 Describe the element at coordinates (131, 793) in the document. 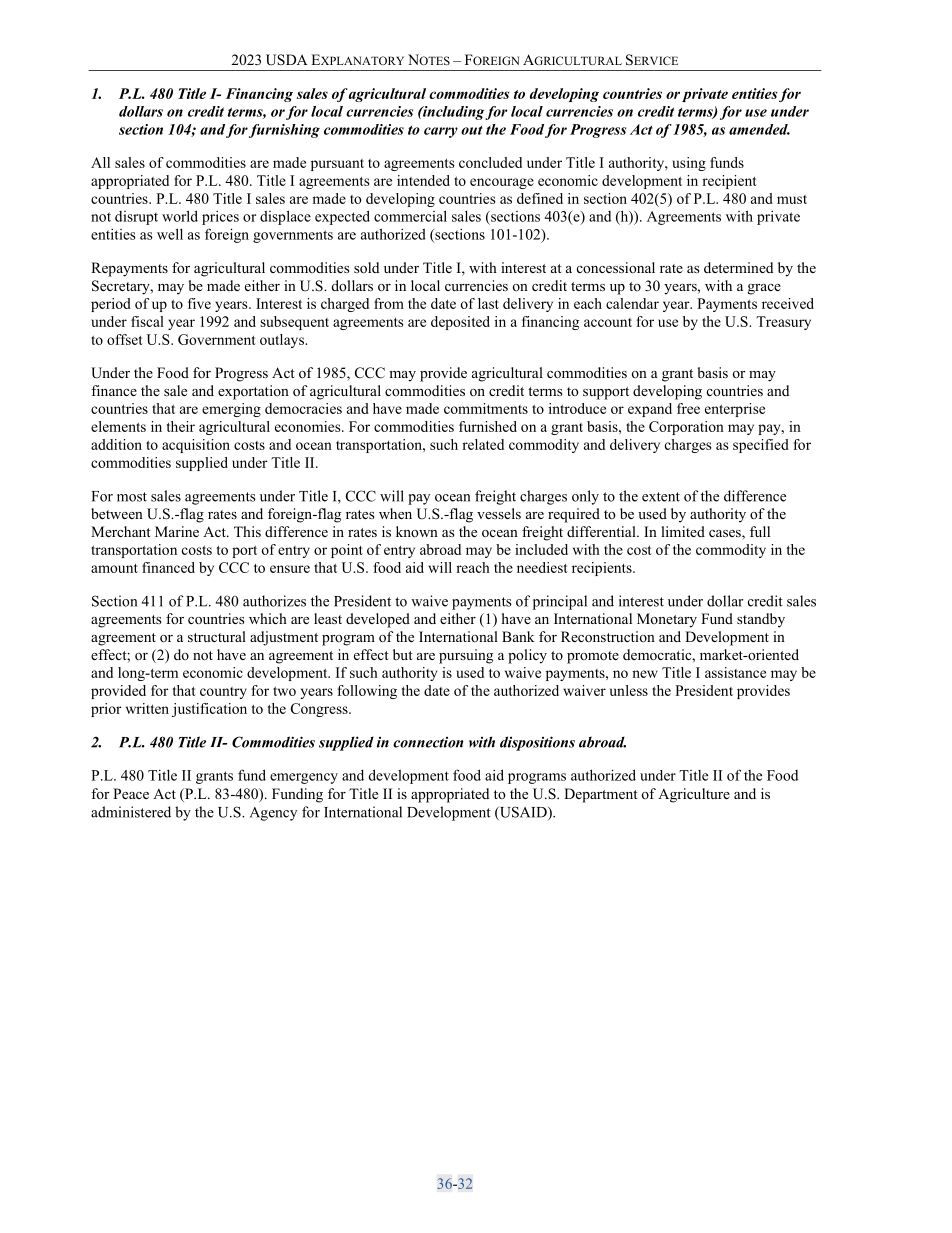

I see `Peace` at that location.
